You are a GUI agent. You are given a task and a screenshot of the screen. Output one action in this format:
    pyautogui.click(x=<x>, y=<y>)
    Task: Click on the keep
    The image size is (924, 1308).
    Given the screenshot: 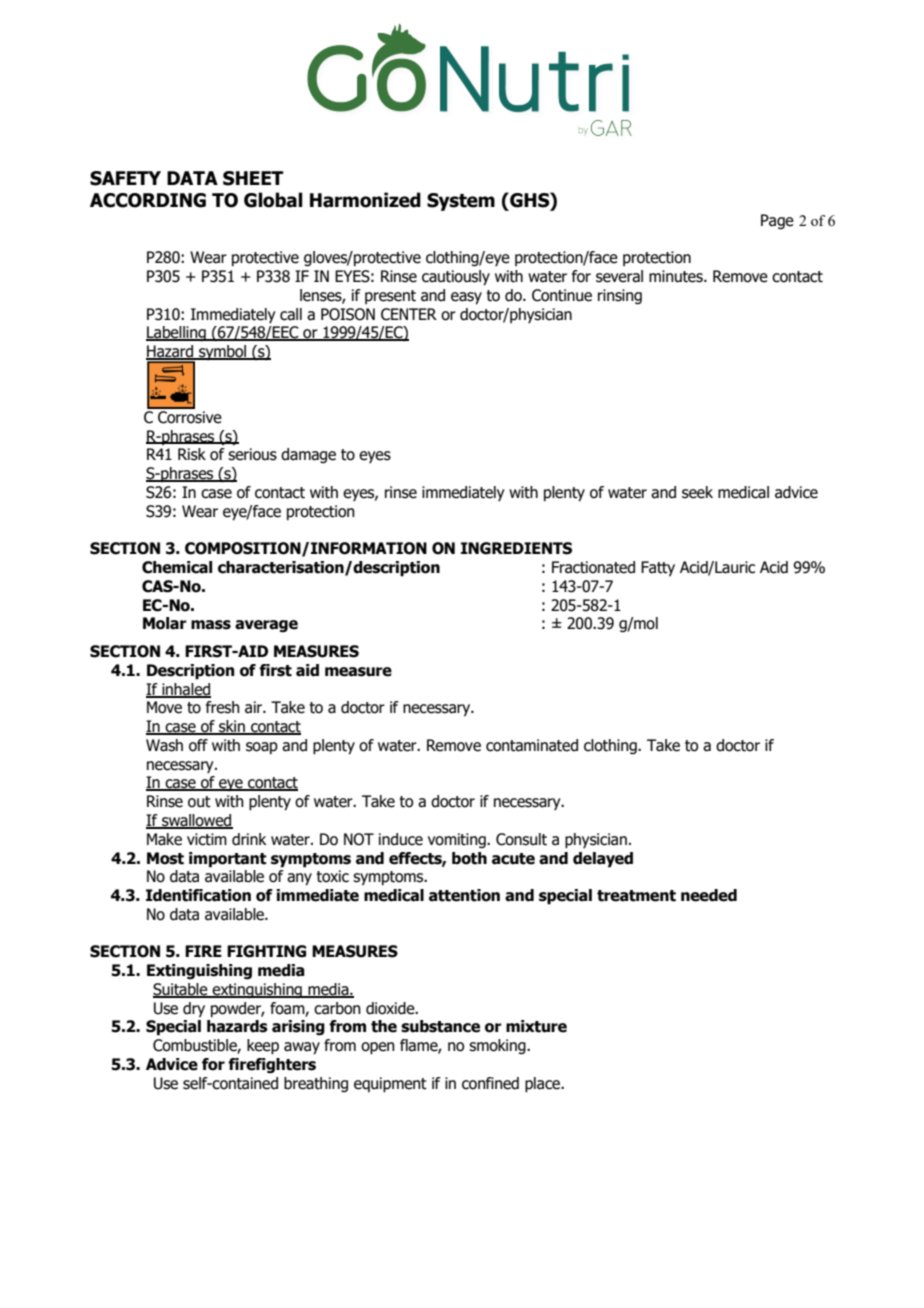 What is the action you would take?
    pyautogui.click(x=263, y=1047)
